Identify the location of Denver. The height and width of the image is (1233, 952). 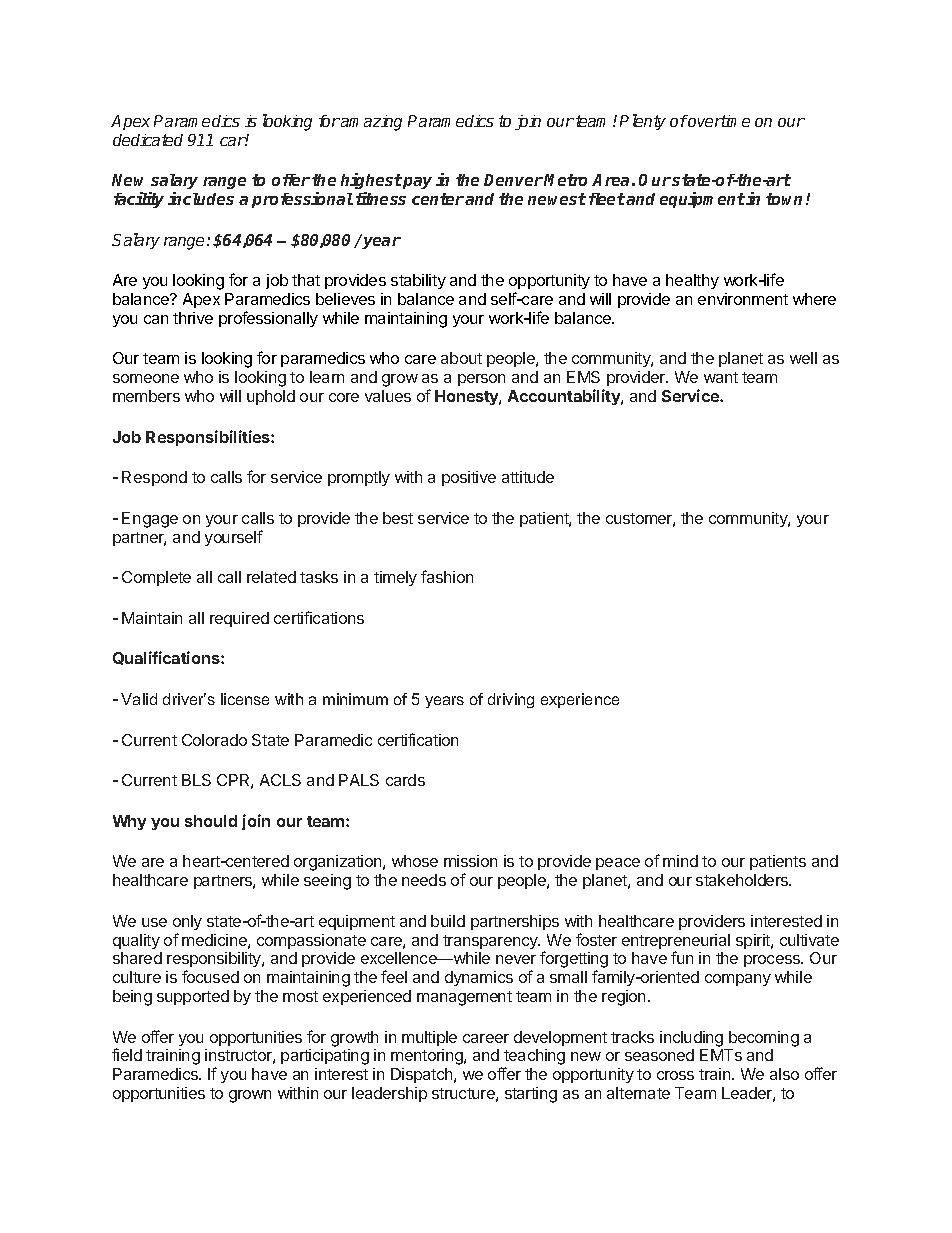
(513, 180).
